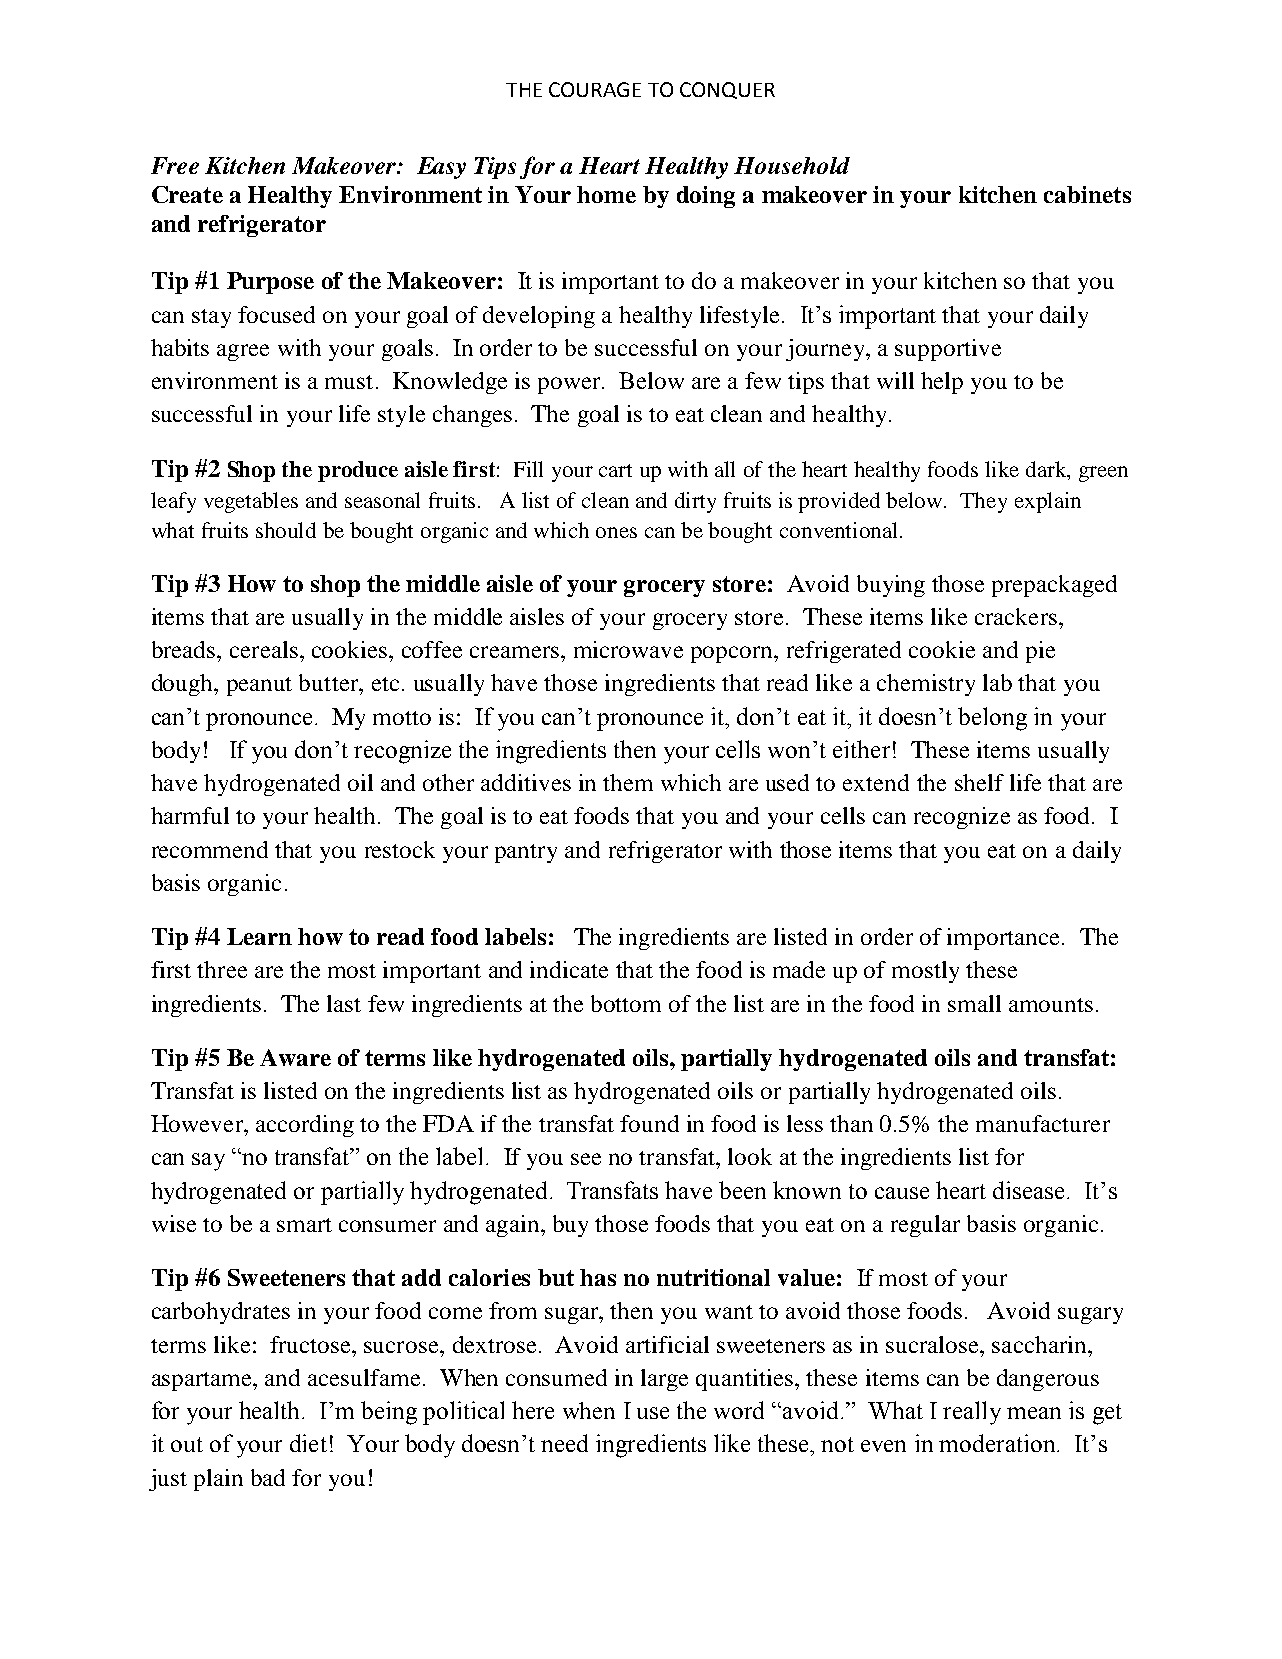 The height and width of the screenshot is (1659, 1282). What do you see at coordinates (595, 89) in the screenshot?
I see `COURAGE` at bounding box center [595, 89].
